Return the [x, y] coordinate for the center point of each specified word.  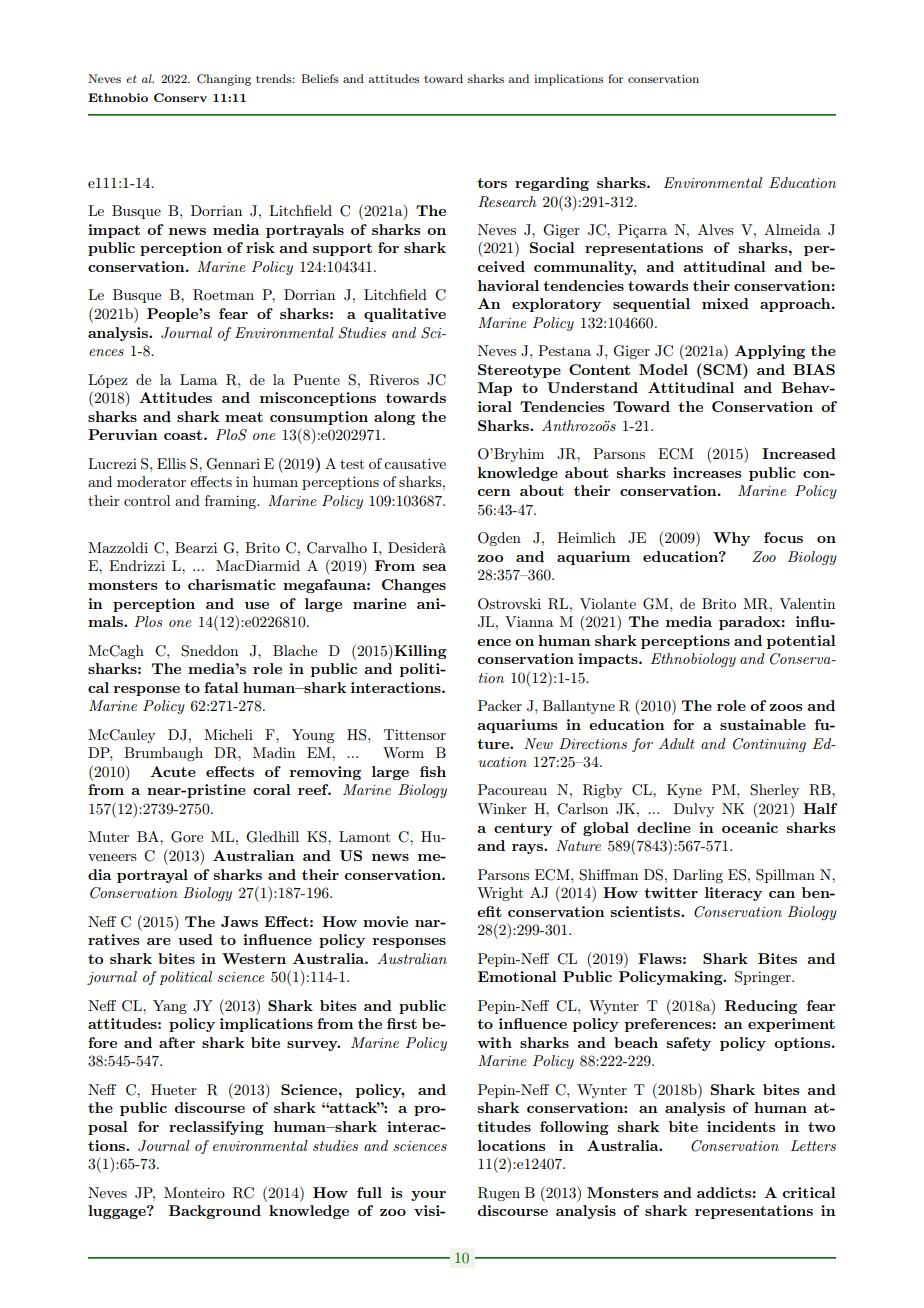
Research [507, 202]
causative [415, 463]
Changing [224, 80]
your [428, 1196]
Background [215, 1212]
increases [707, 472]
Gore [187, 837]
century [523, 829]
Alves [716, 229]
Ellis [171, 463]
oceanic [750, 827]
